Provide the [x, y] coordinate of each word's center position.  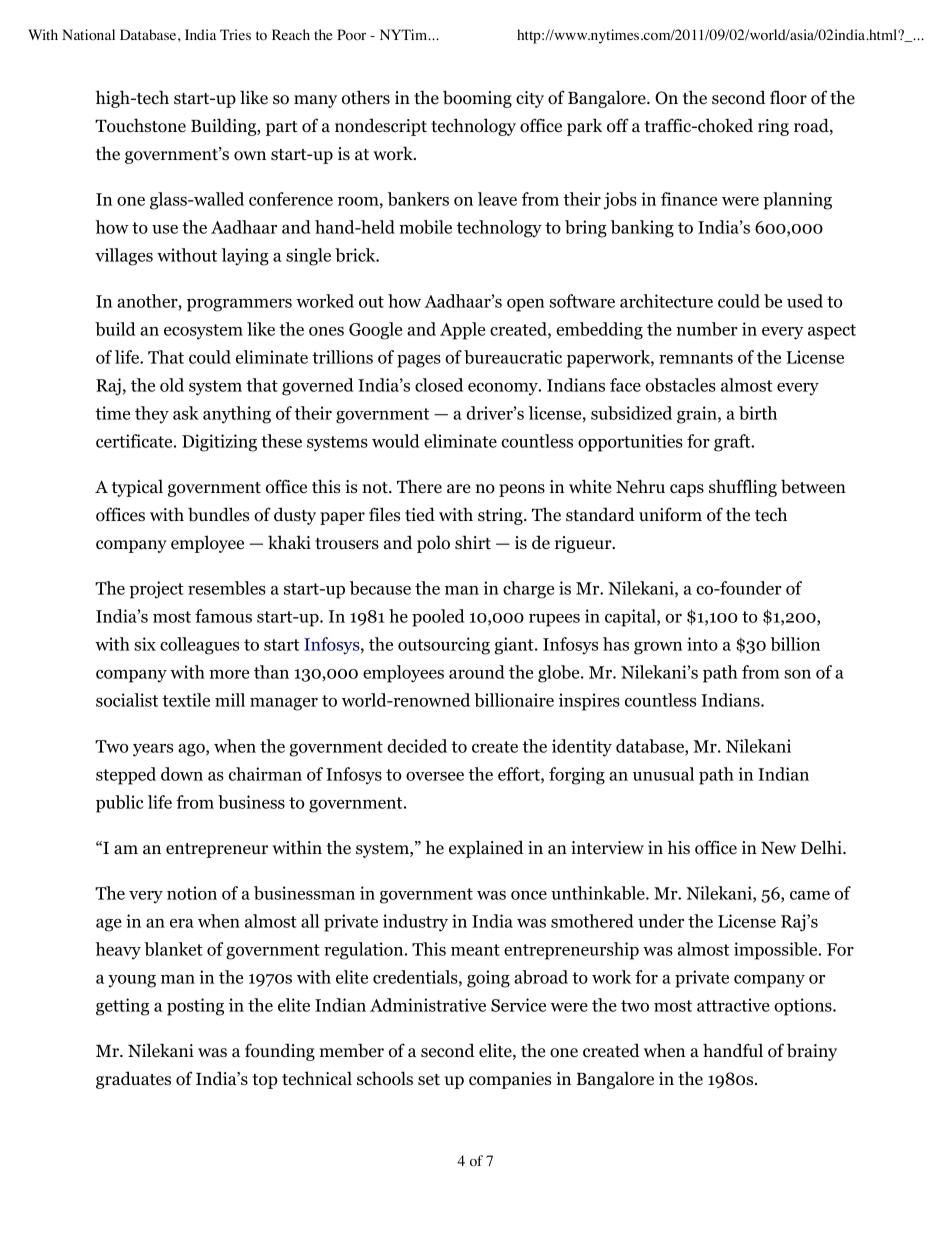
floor [788, 97]
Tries [235, 34]
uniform [670, 514]
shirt [473, 542]
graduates [133, 1080]
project [156, 590]
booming [477, 99]
